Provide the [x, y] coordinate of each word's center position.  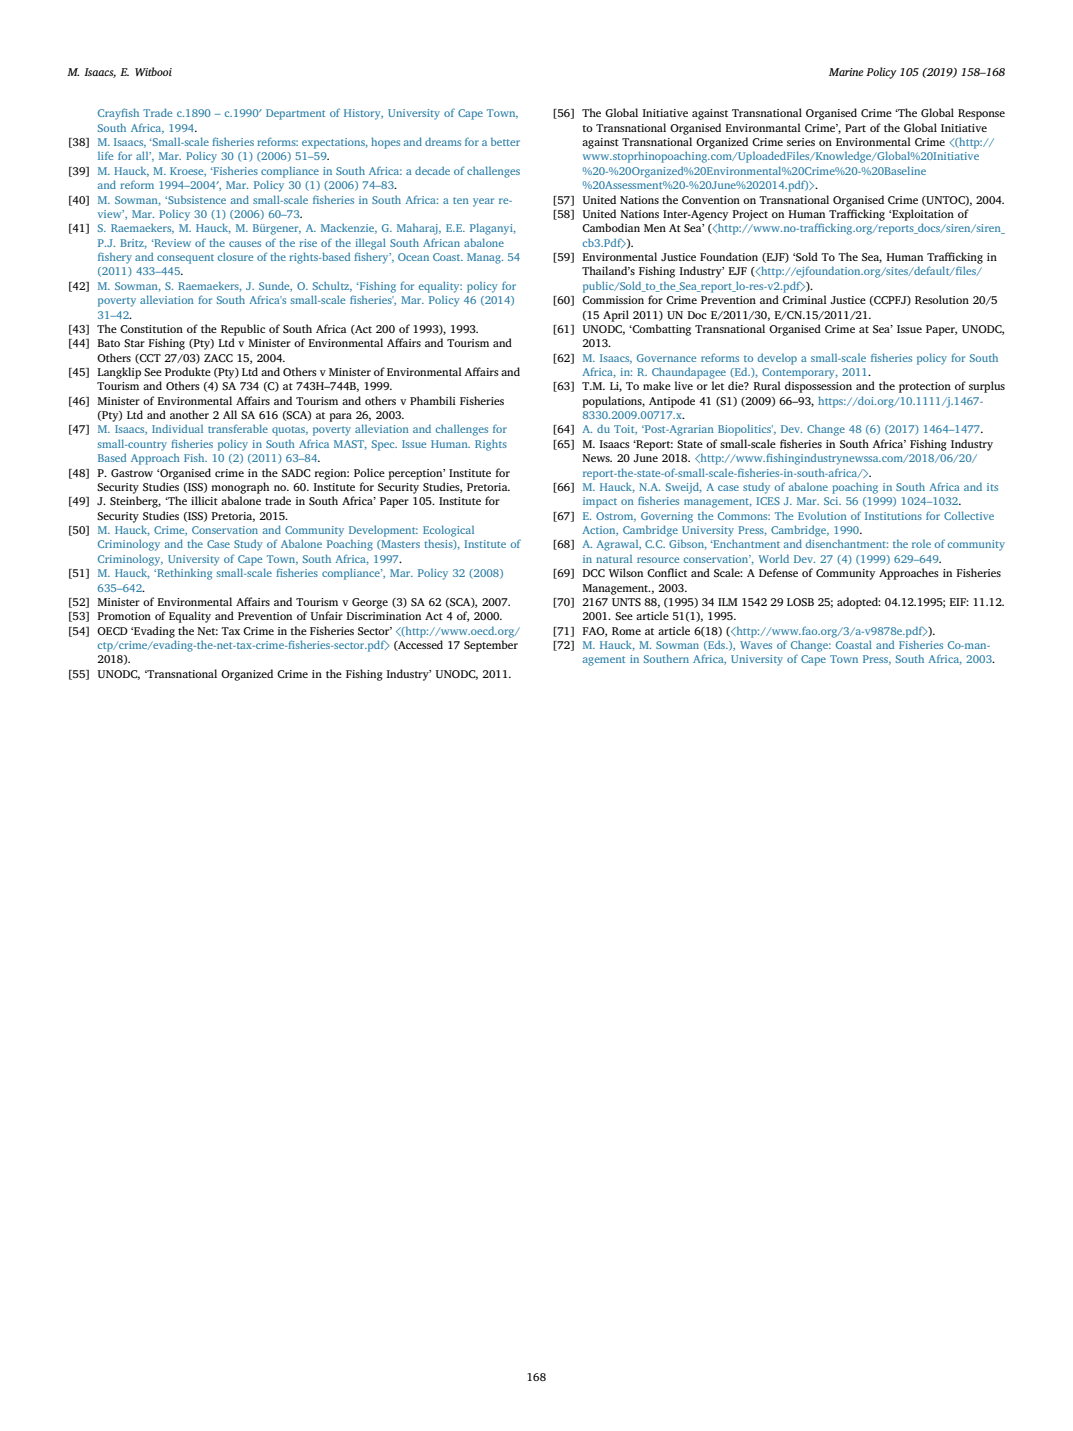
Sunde [275, 286]
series [801, 142]
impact [600, 502]
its [992, 487]
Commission [613, 300]
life [105, 155]
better [505, 141]
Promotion [124, 616]
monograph [240, 488]
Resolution [942, 299]
